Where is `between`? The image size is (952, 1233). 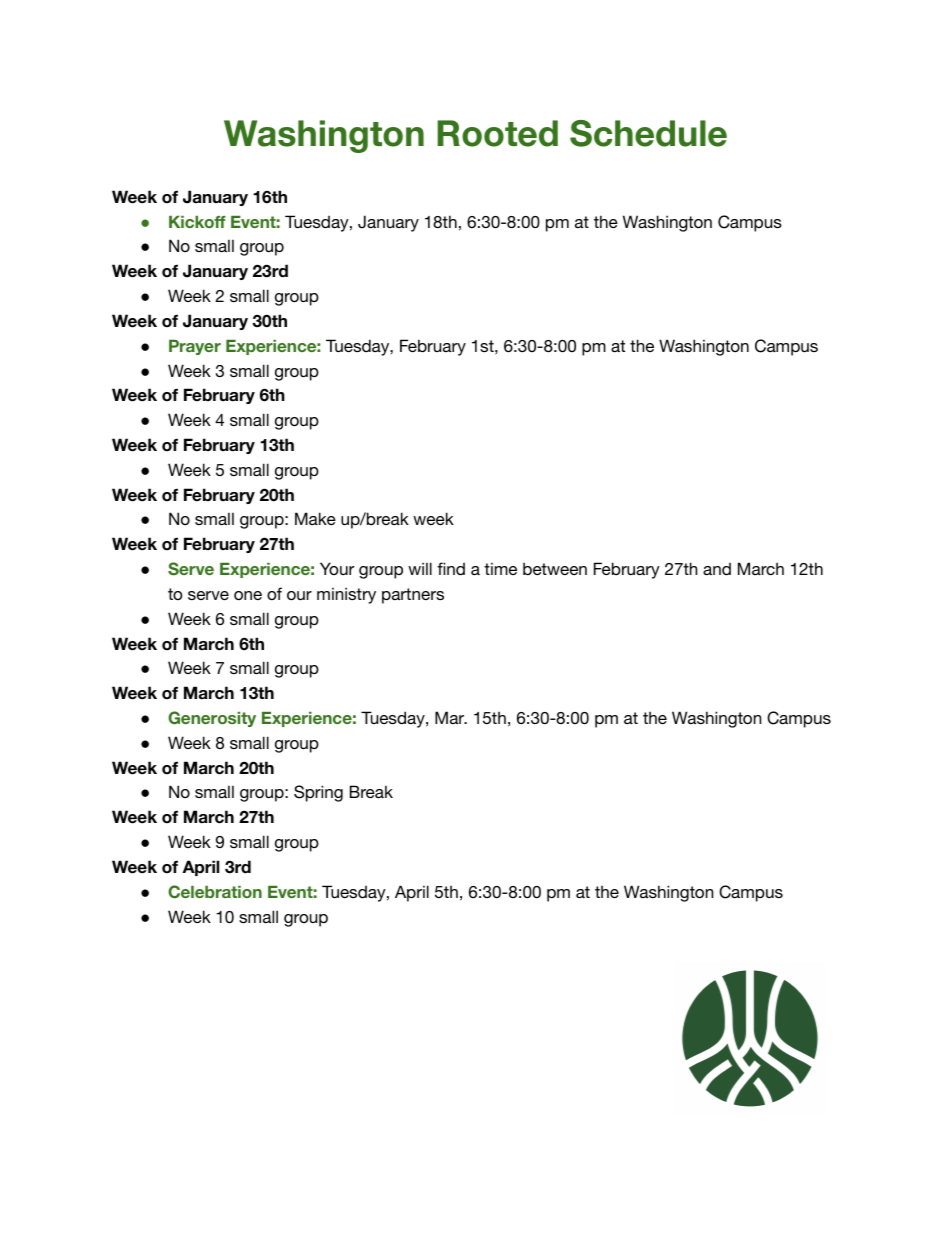
between is located at coordinates (555, 568).
